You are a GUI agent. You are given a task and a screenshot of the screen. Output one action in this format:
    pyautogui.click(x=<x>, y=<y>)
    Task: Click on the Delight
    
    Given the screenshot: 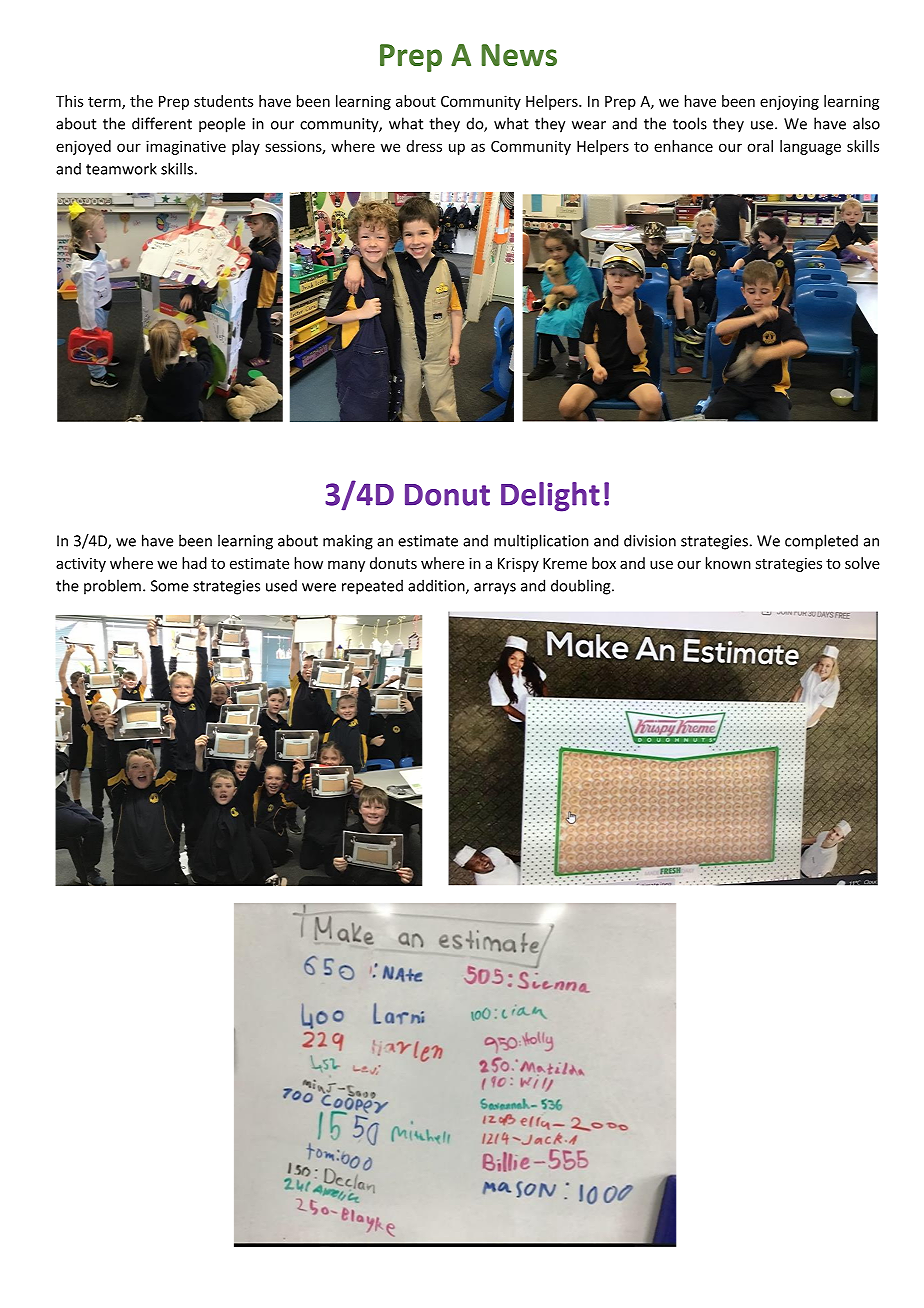 What is the action you would take?
    pyautogui.click(x=550, y=497)
